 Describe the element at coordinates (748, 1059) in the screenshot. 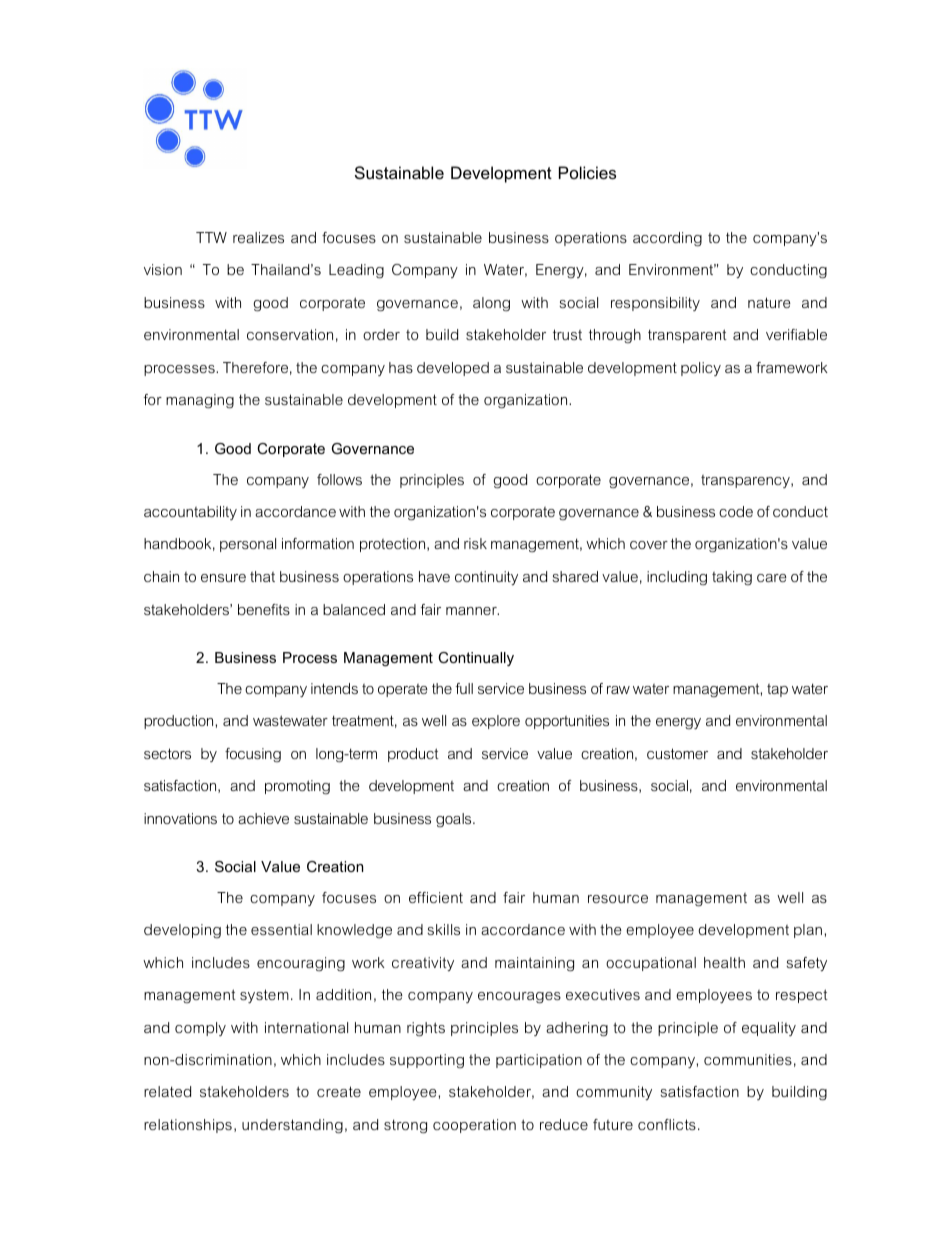

I see `communities` at that location.
